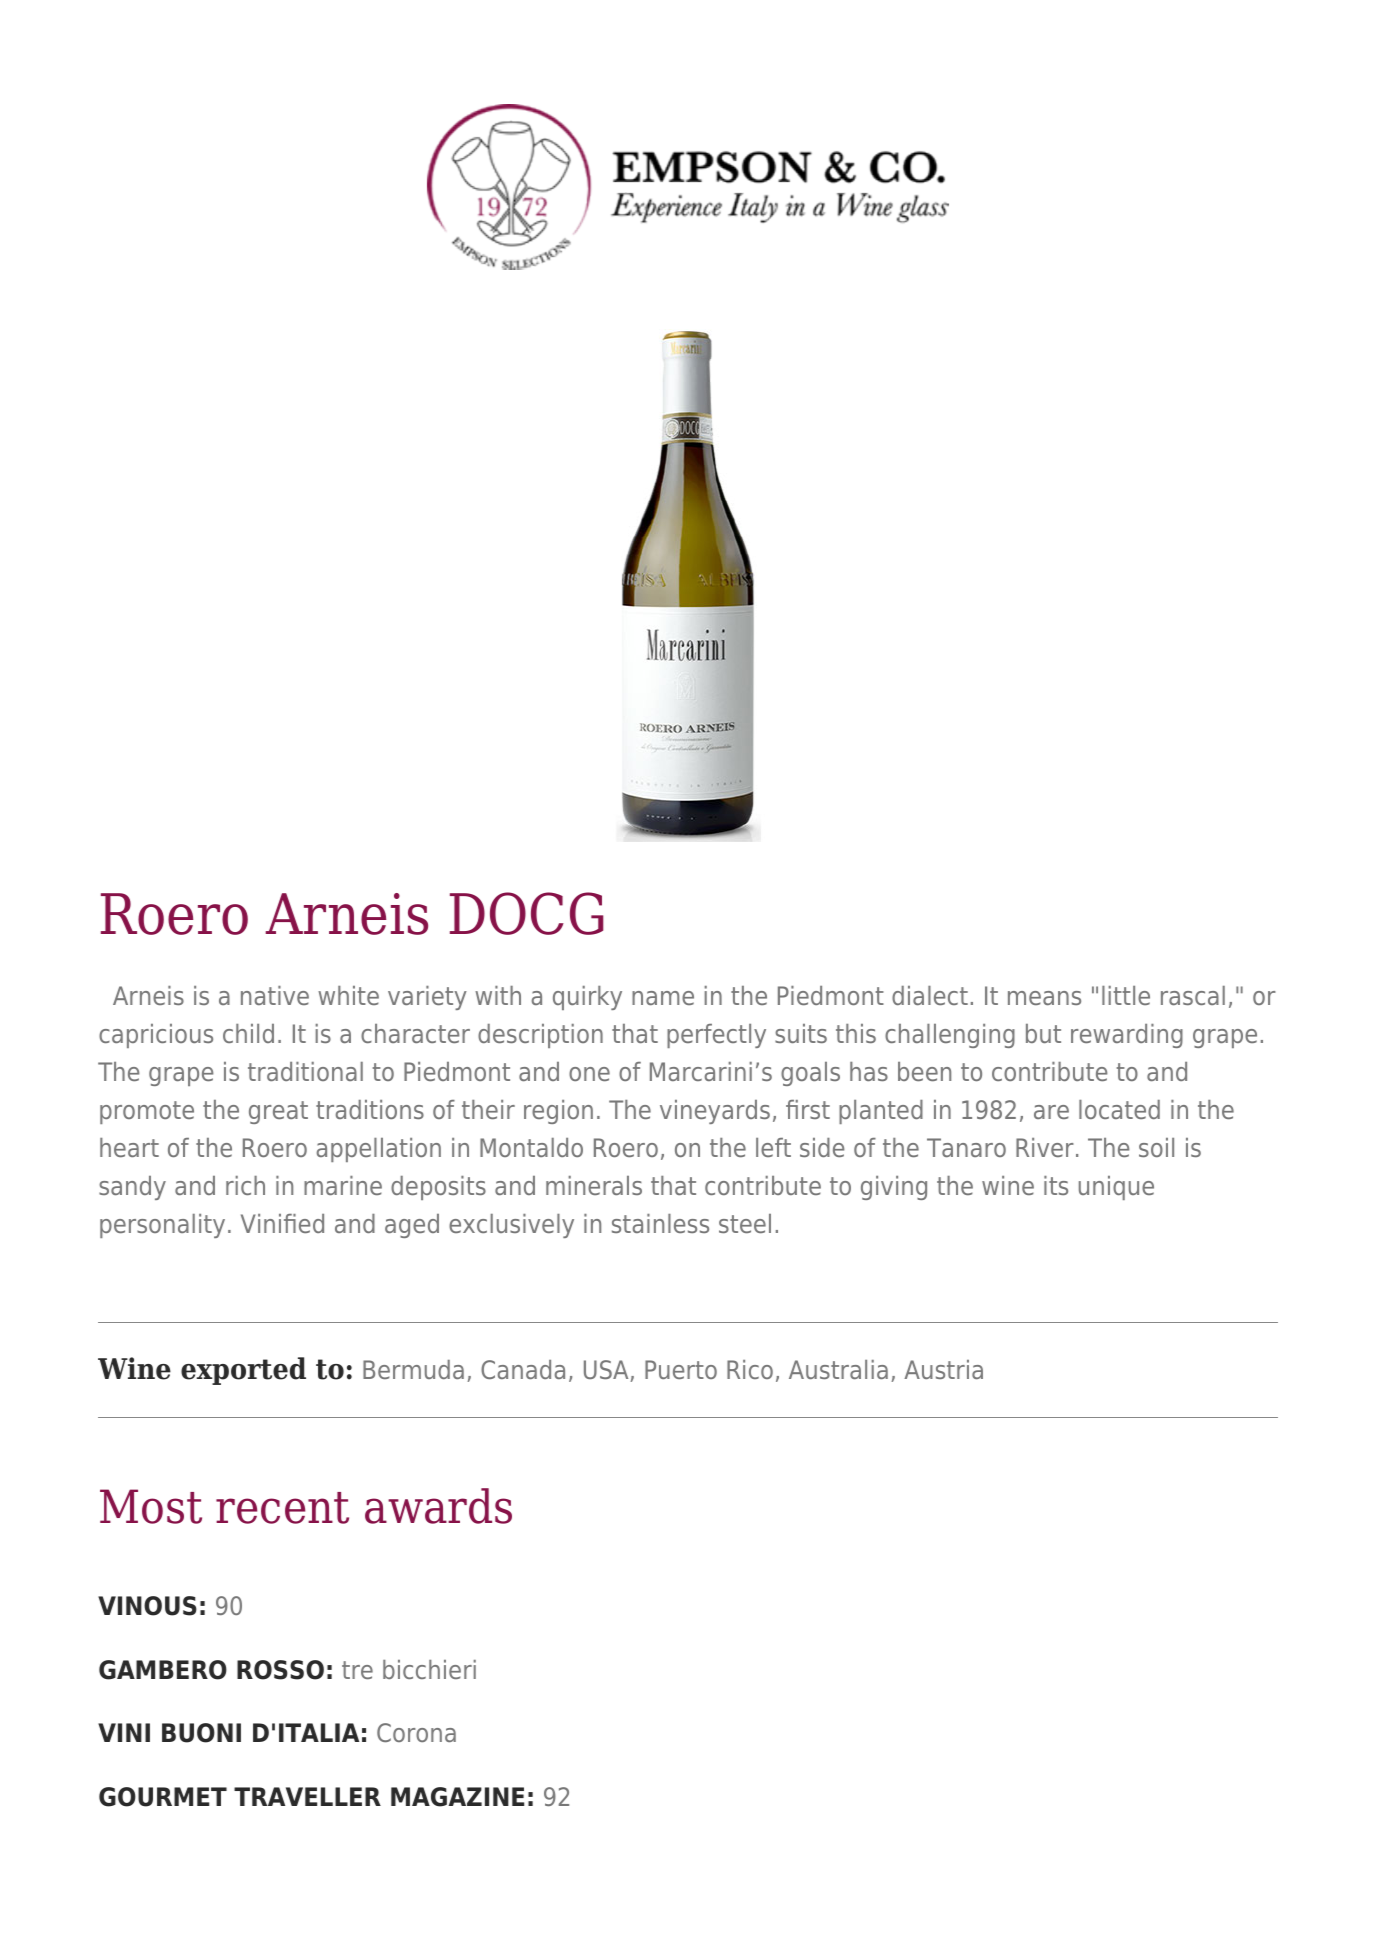  What do you see at coordinates (660, 1223) in the page?
I see `stainless` at bounding box center [660, 1223].
